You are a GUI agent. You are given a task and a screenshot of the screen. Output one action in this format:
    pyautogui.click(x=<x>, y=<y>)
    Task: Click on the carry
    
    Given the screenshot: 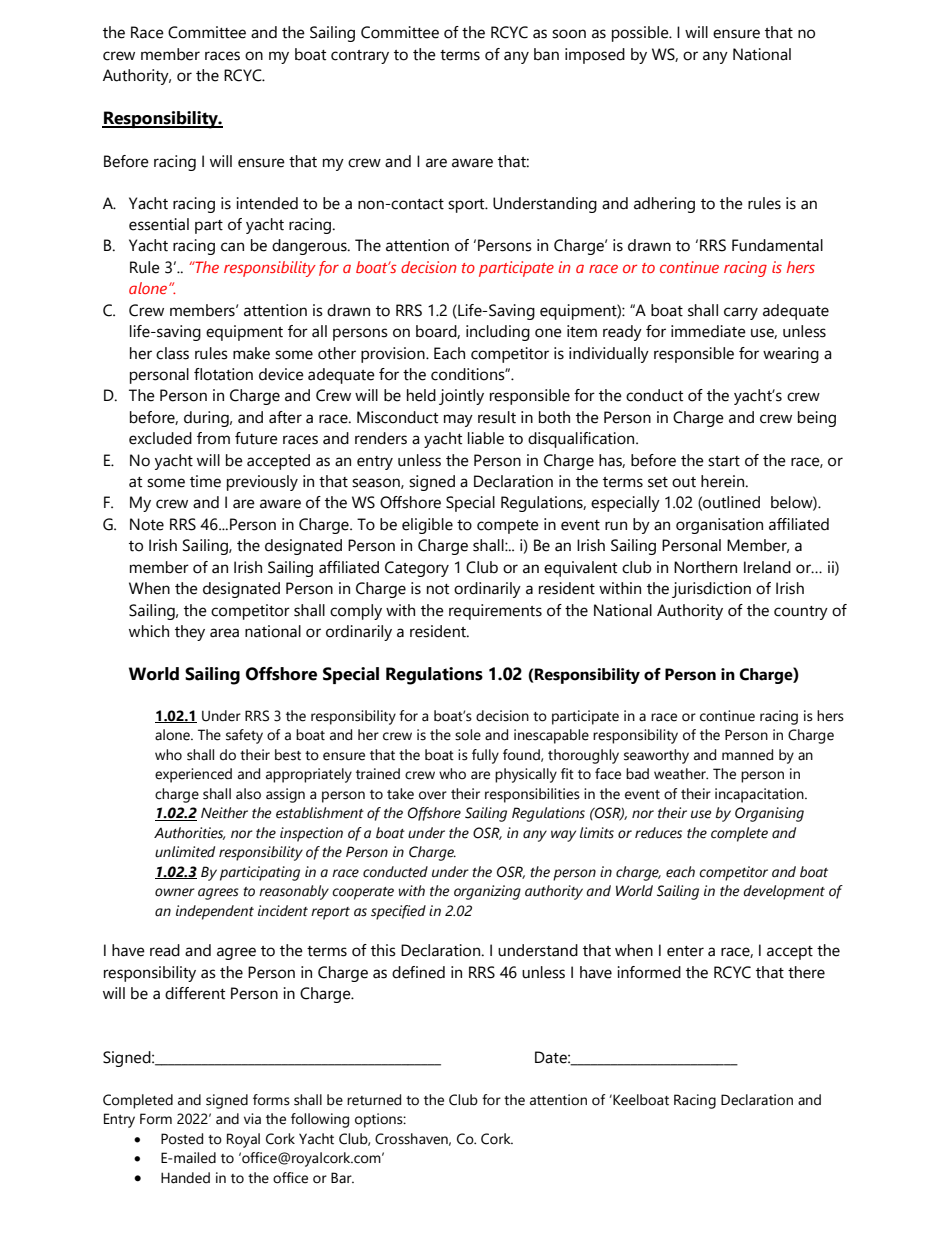 What is the action you would take?
    pyautogui.click(x=741, y=313)
